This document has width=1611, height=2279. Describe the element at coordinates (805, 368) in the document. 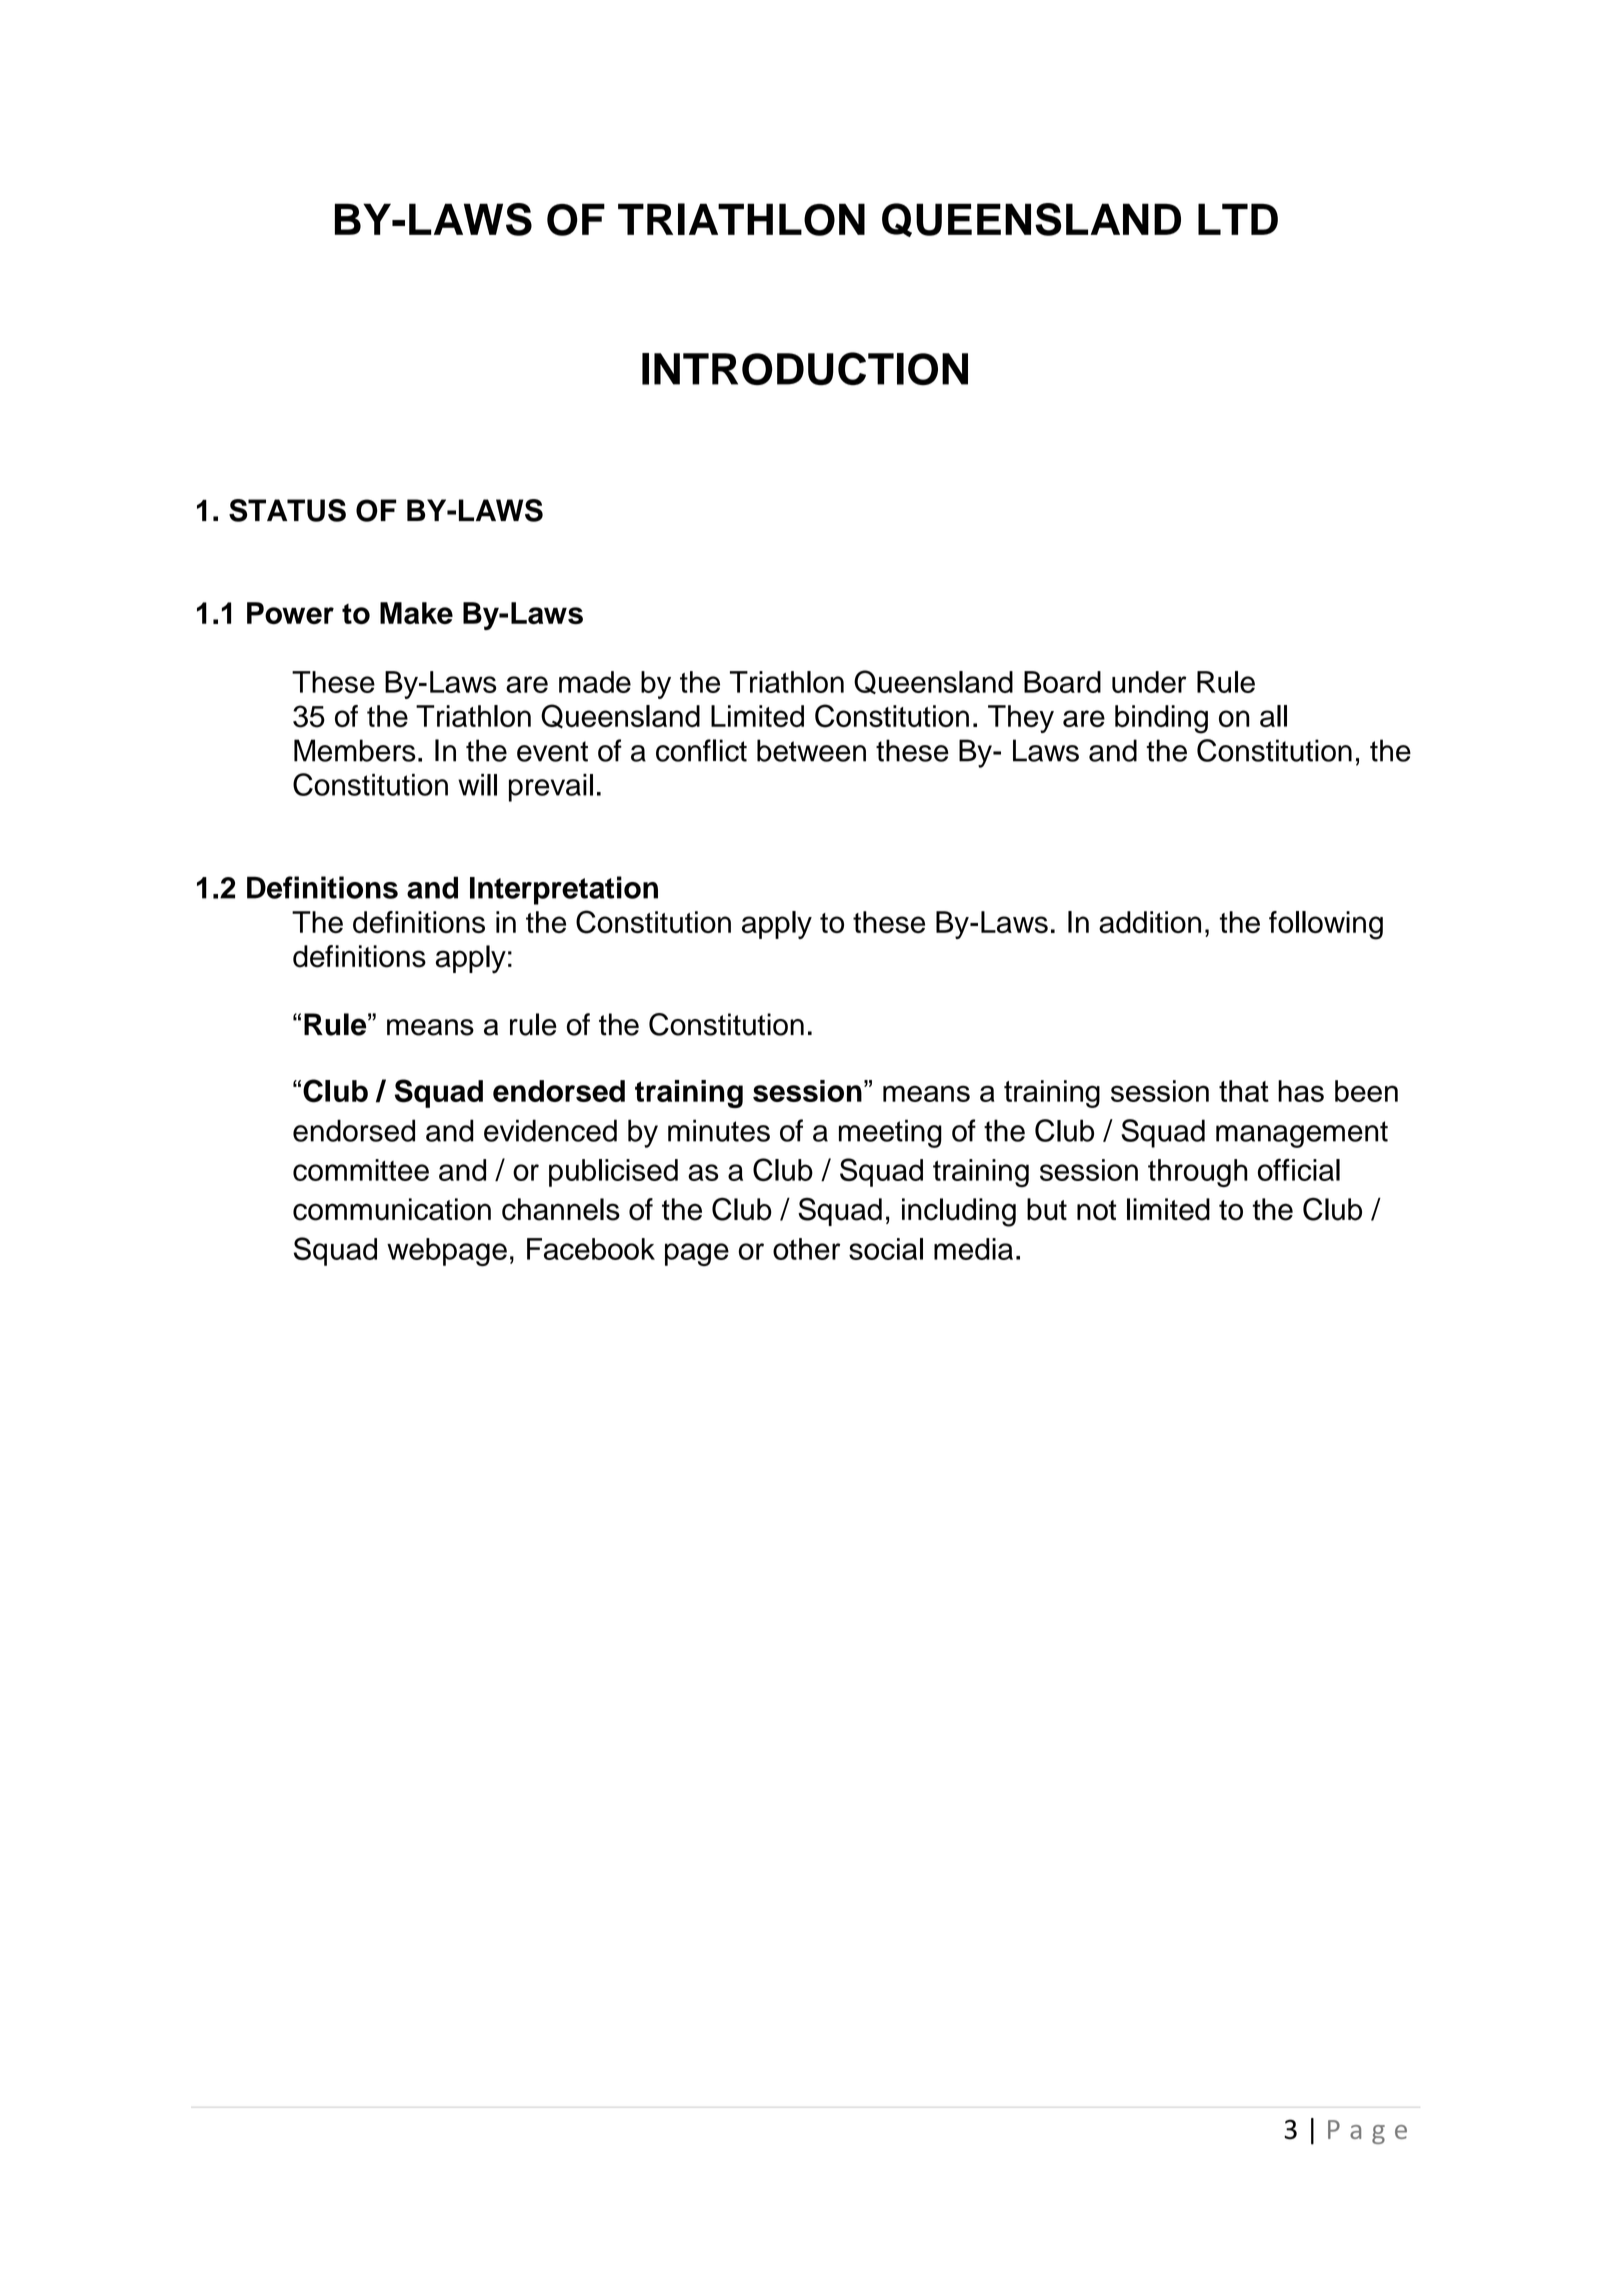

I see `INTRODUCTION` at that location.
